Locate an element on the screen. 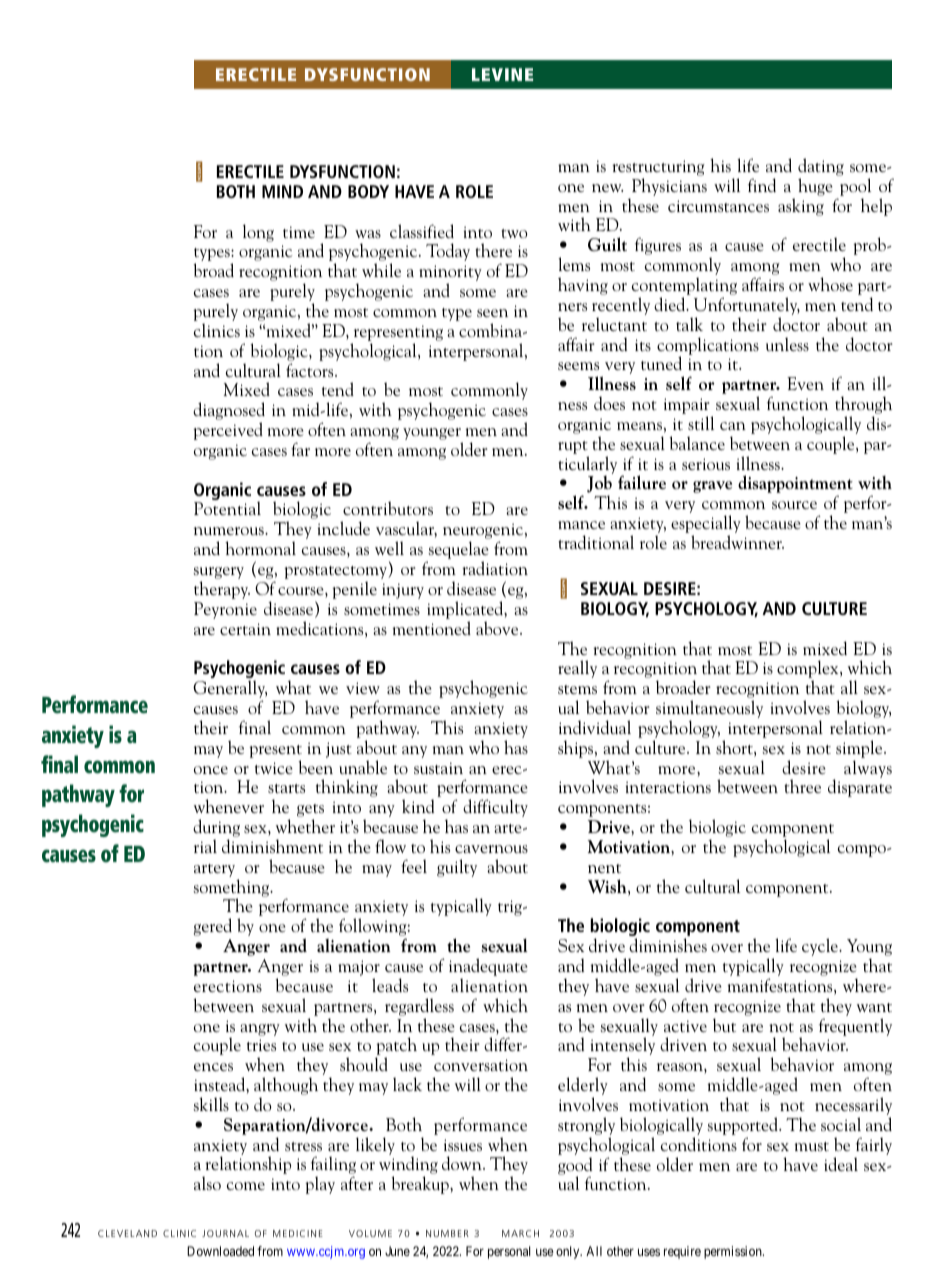 This screenshot has width=952, height=1280. MARCH is located at coordinates (520, 1233).
